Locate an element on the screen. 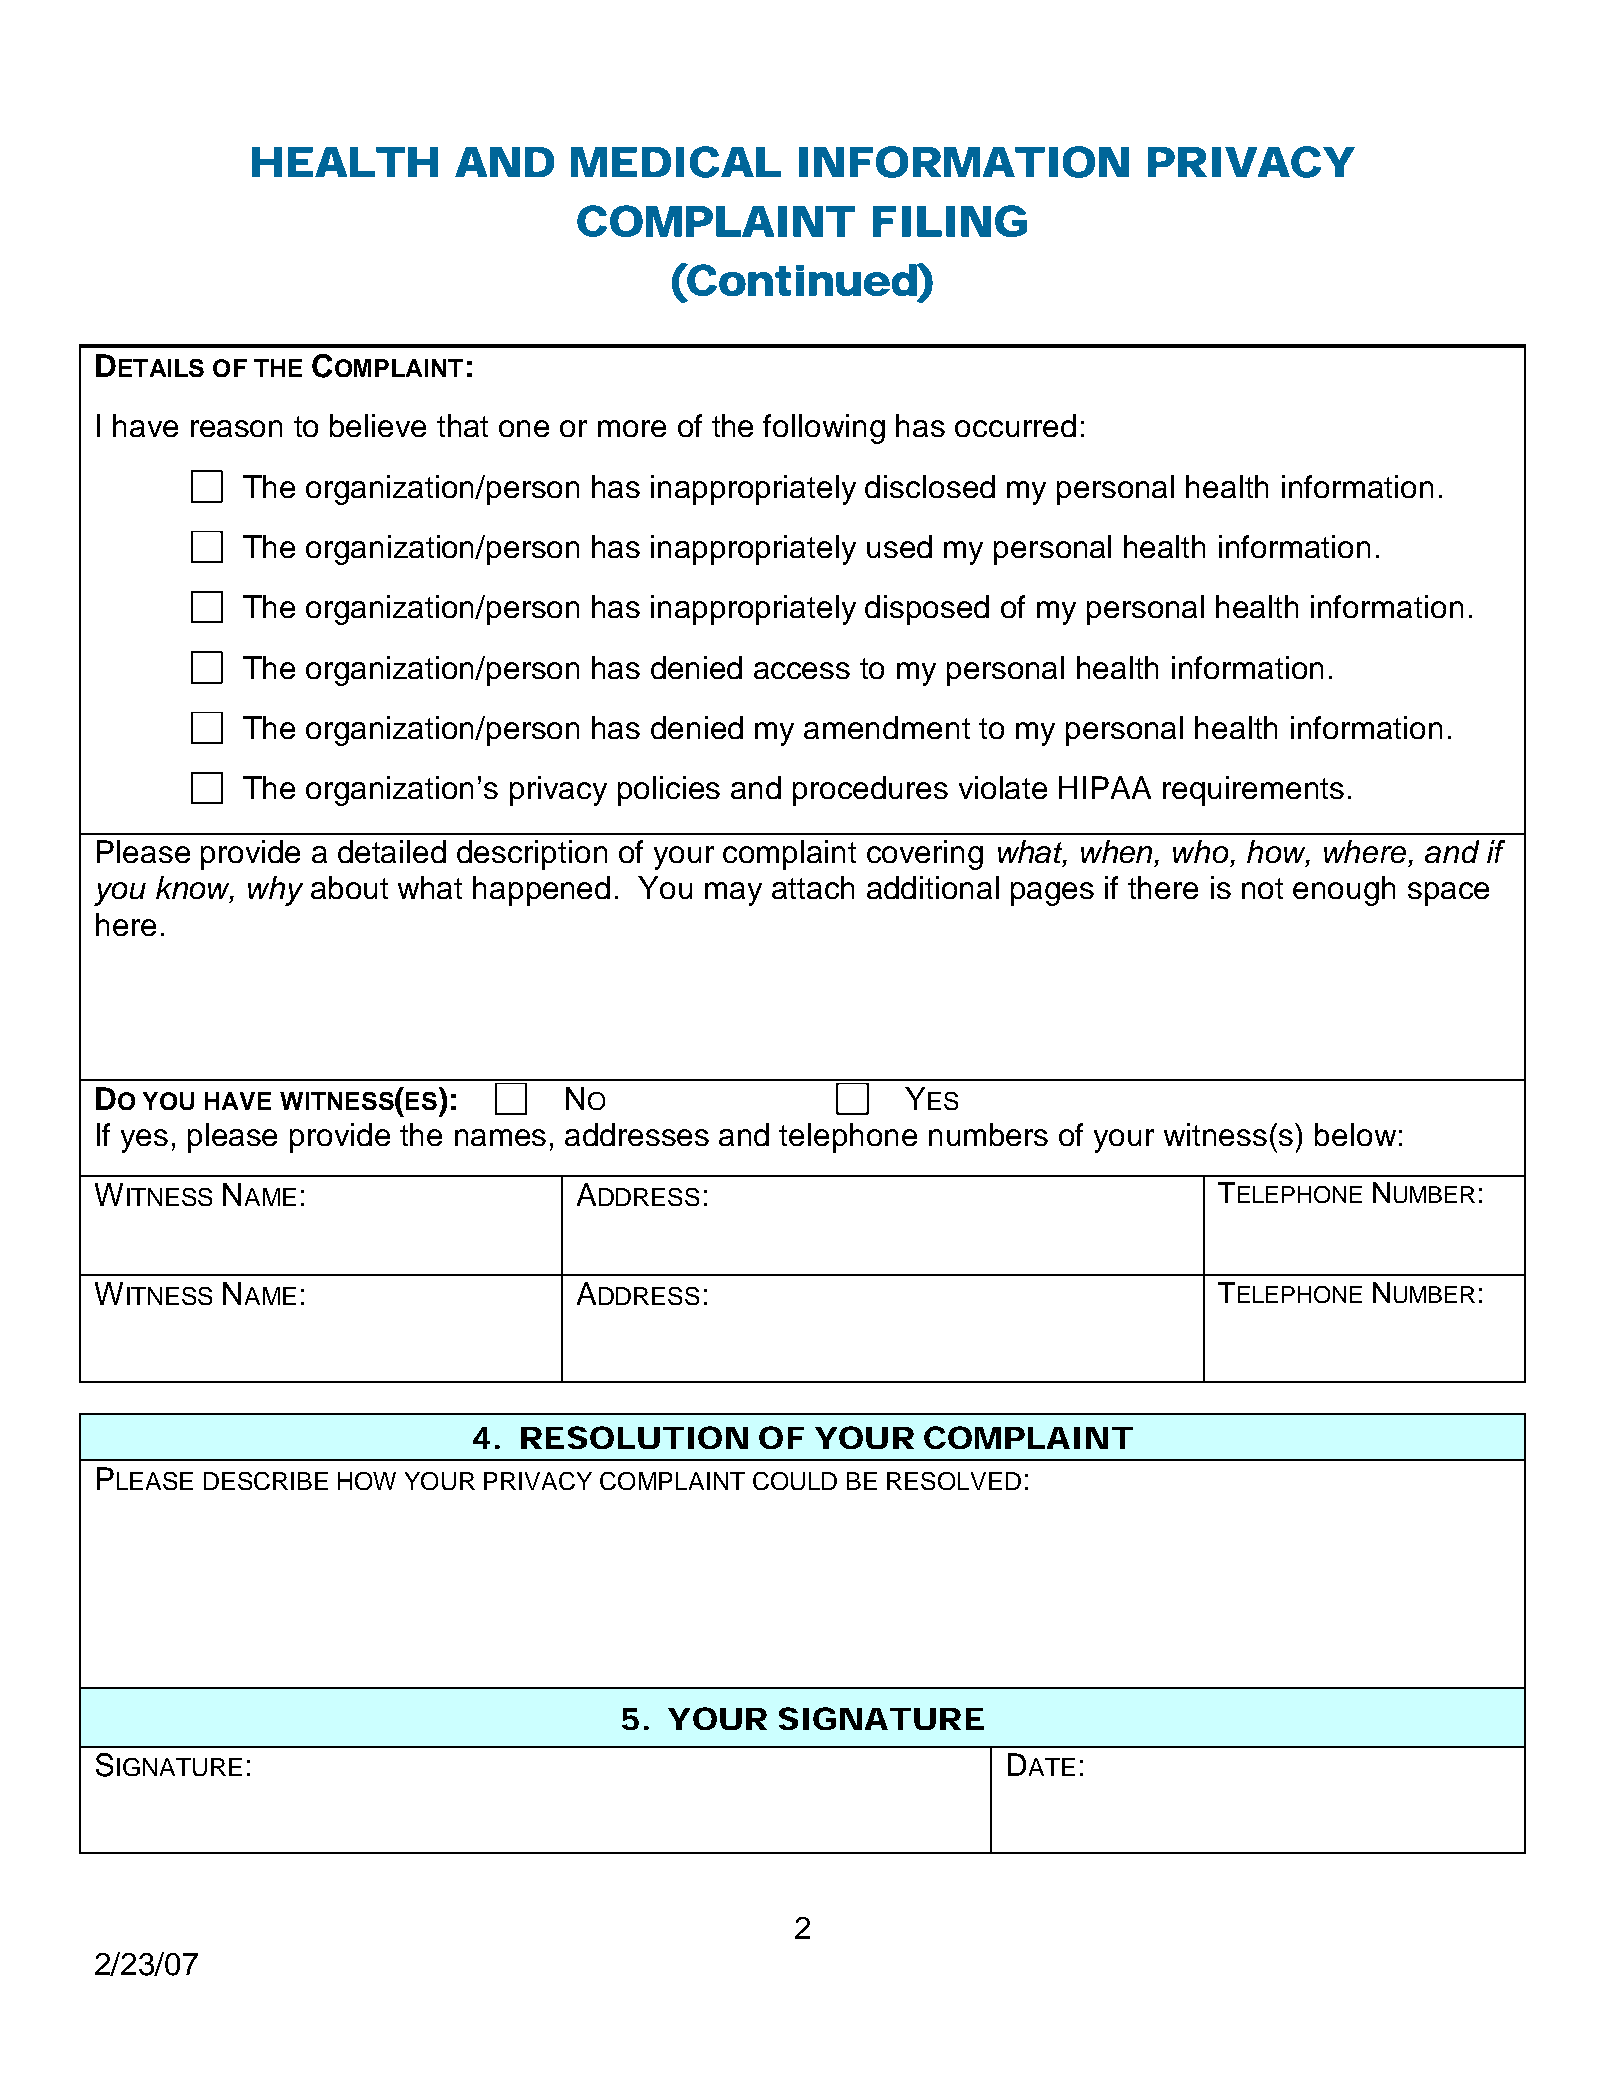 Image resolution: width=1605 pixels, height=2077 pixels. DESCRIBE is located at coordinates (266, 1481).
